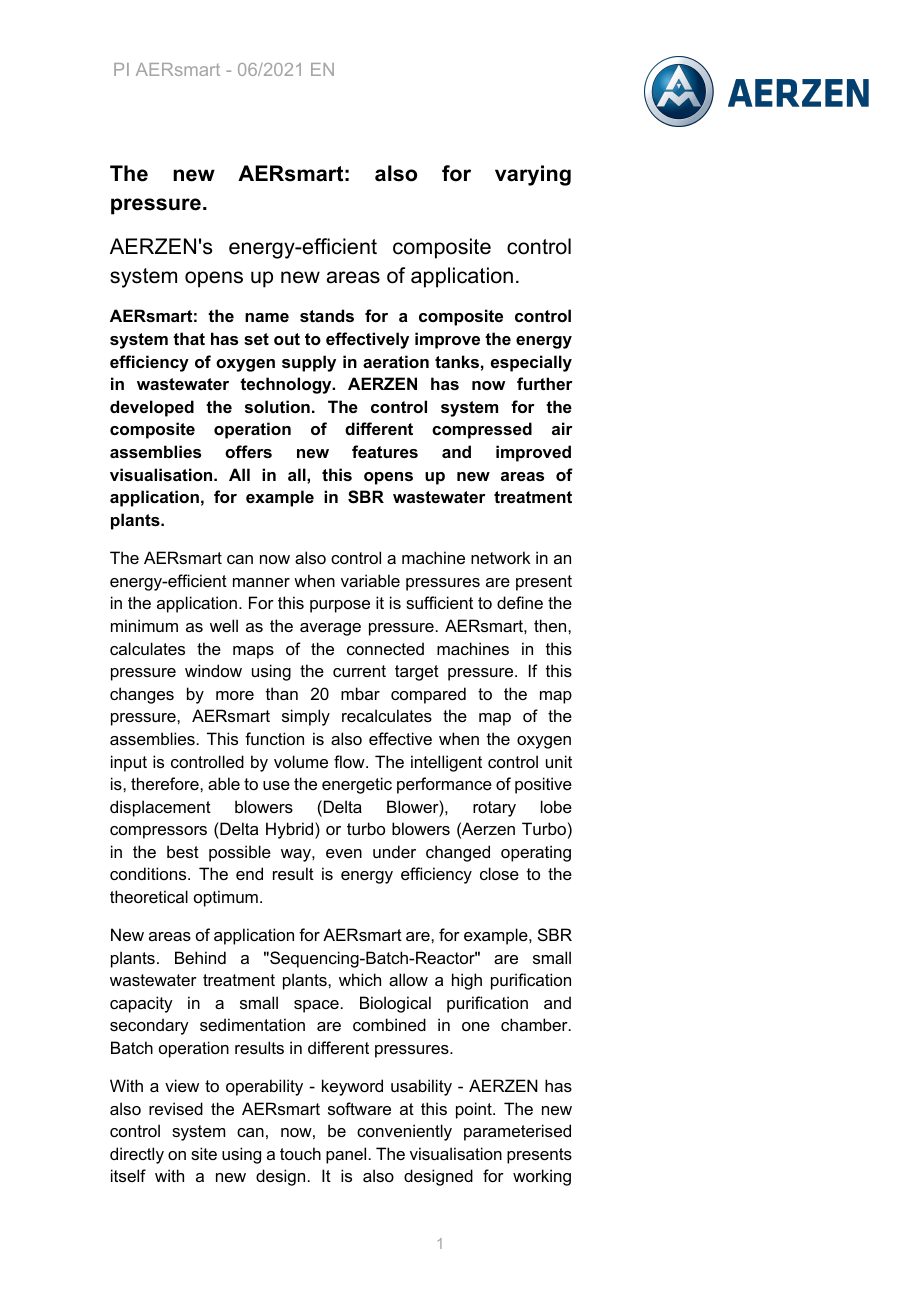 The height and width of the screenshot is (1308, 924). What do you see at coordinates (385, 451) in the screenshot?
I see `features` at bounding box center [385, 451].
